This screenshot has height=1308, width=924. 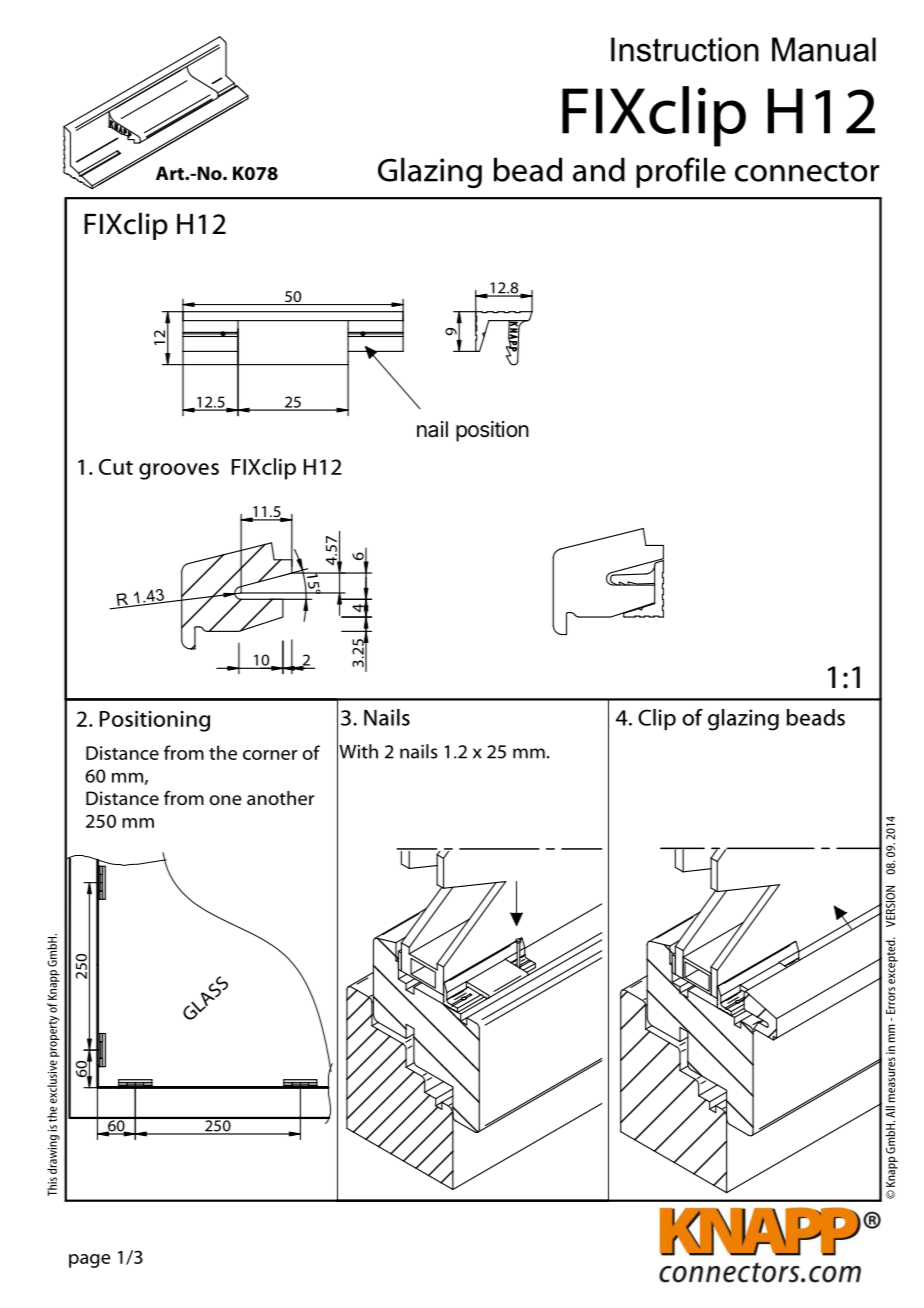 What do you see at coordinates (116, 467) in the screenshot?
I see `Cut` at bounding box center [116, 467].
